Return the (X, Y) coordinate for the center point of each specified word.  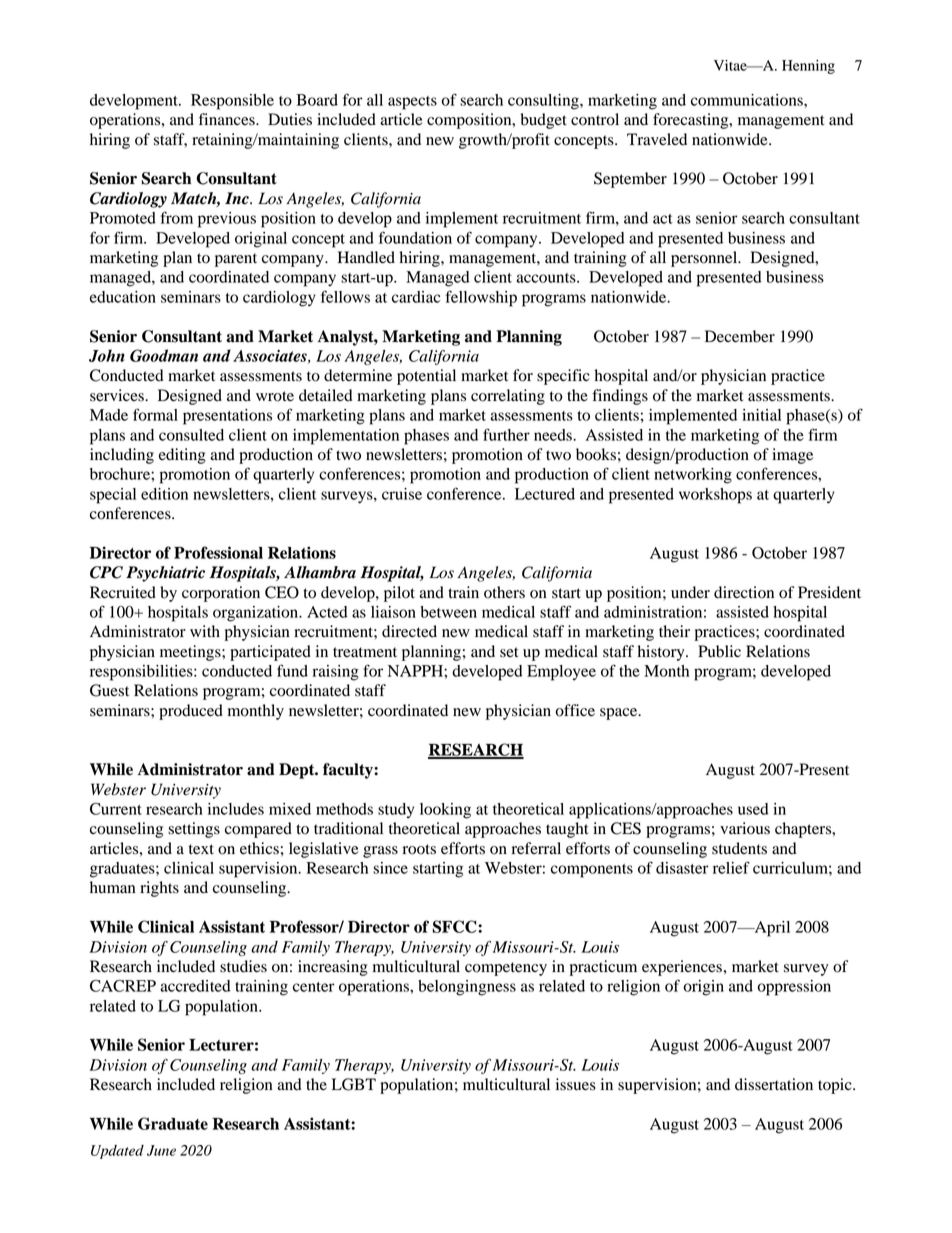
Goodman (164, 355)
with (205, 631)
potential (426, 377)
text (201, 849)
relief (731, 867)
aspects (412, 103)
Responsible (232, 102)
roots (419, 849)
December (740, 336)
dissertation (774, 1084)
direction (744, 592)
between (448, 612)
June (161, 1150)
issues (576, 1084)
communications (748, 100)
